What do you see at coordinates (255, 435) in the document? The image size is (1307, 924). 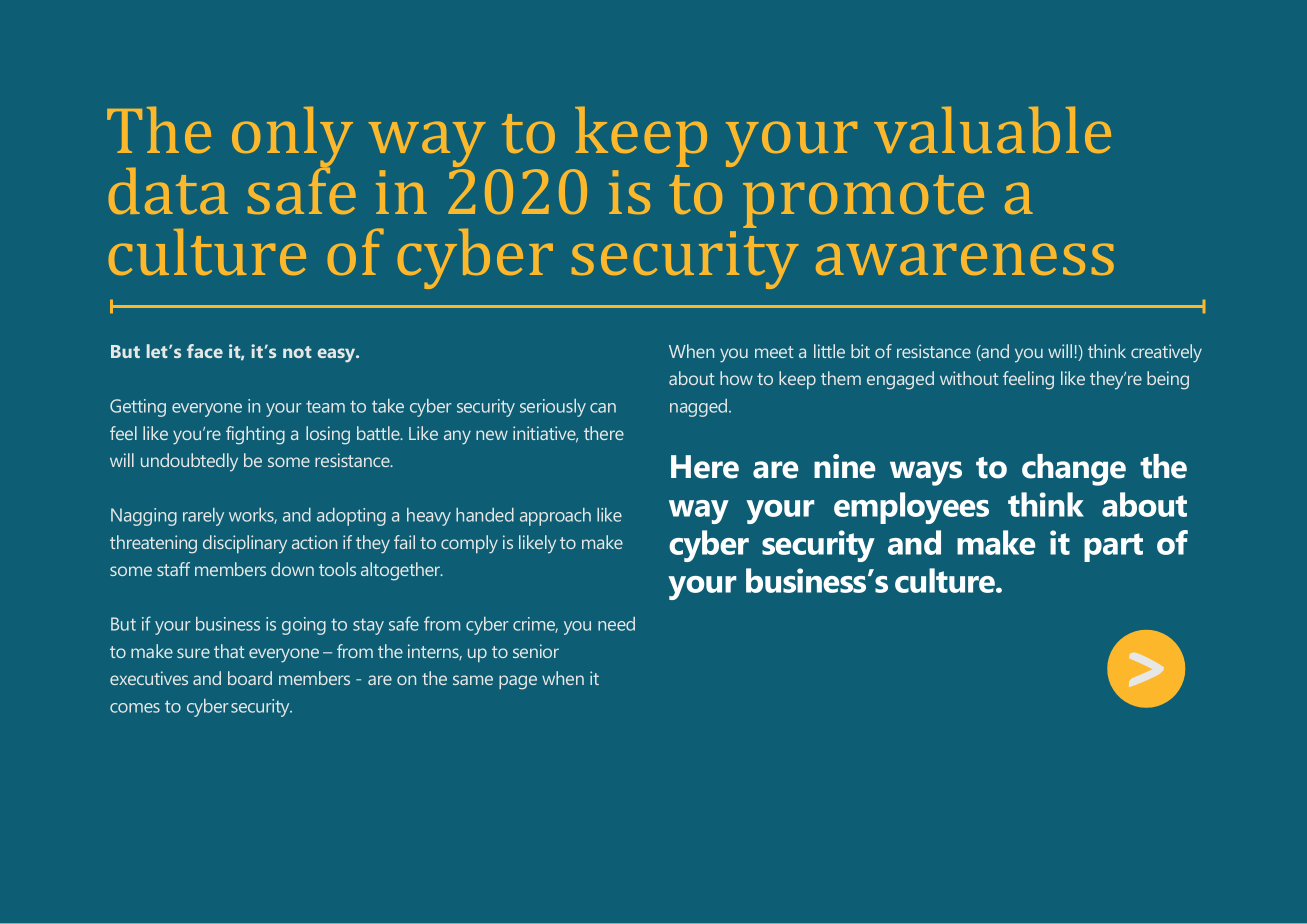 I see `fighting` at bounding box center [255, 435].
